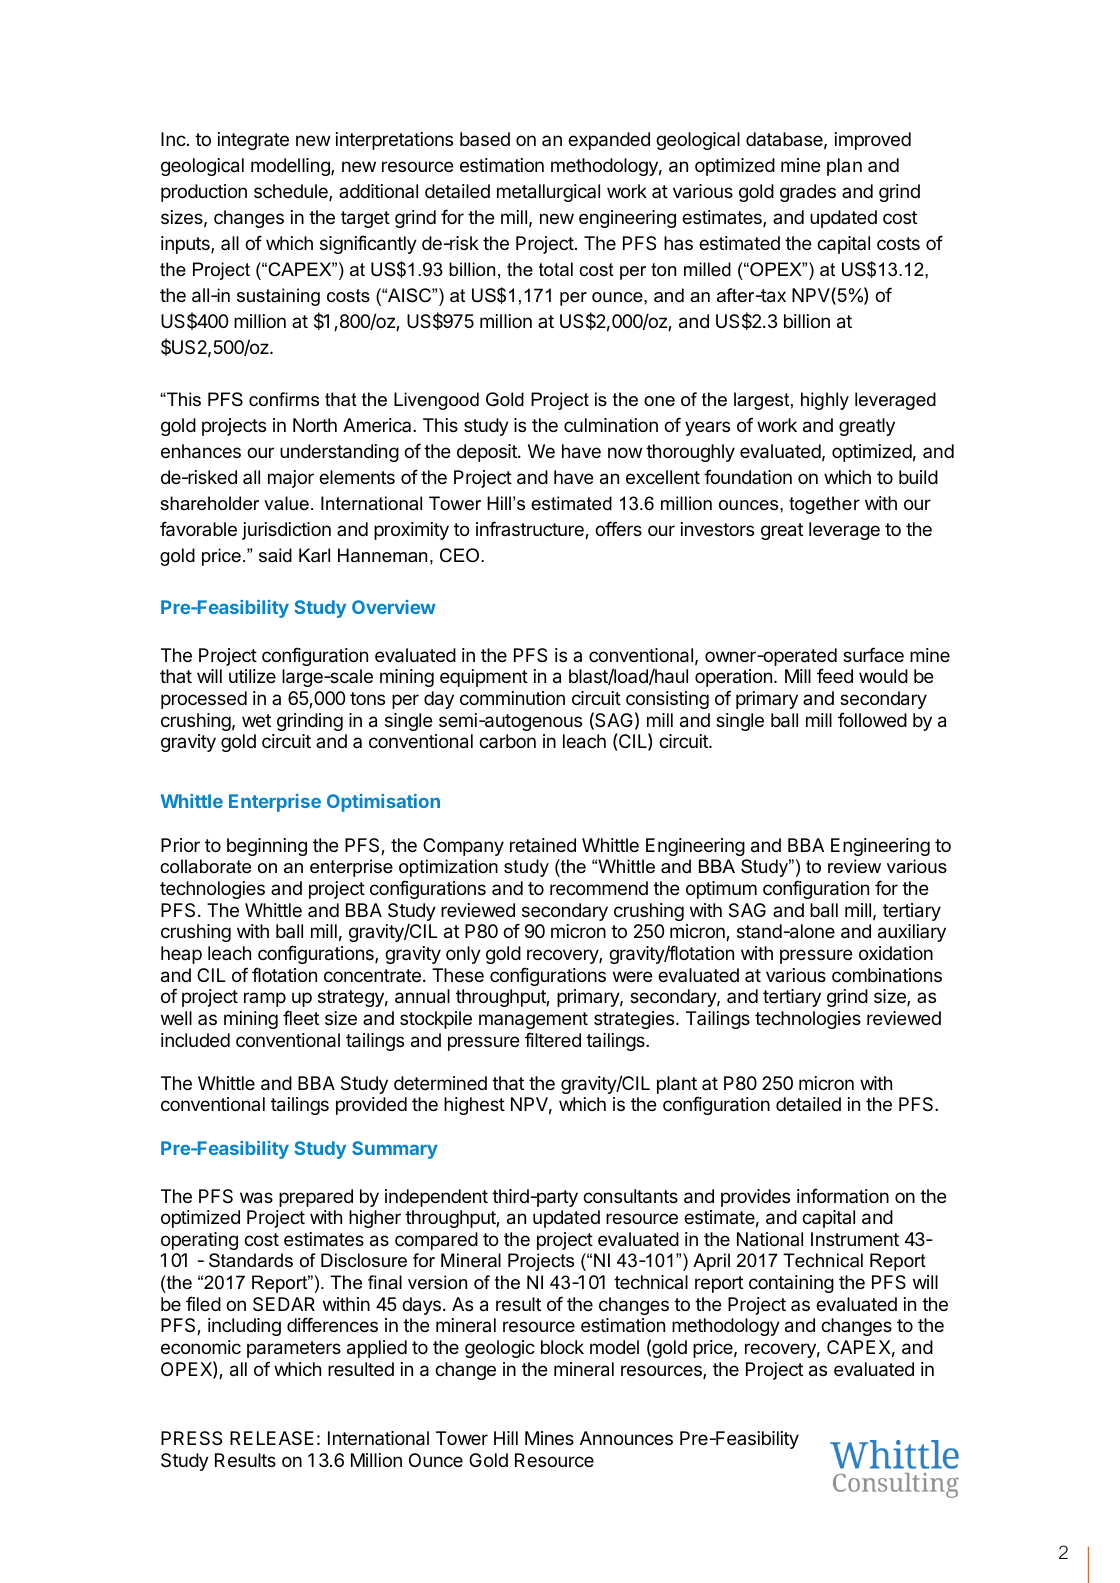  Describe the element at coordinates (548, 193) in the screenshot. I see `metallurgical` at that location.
